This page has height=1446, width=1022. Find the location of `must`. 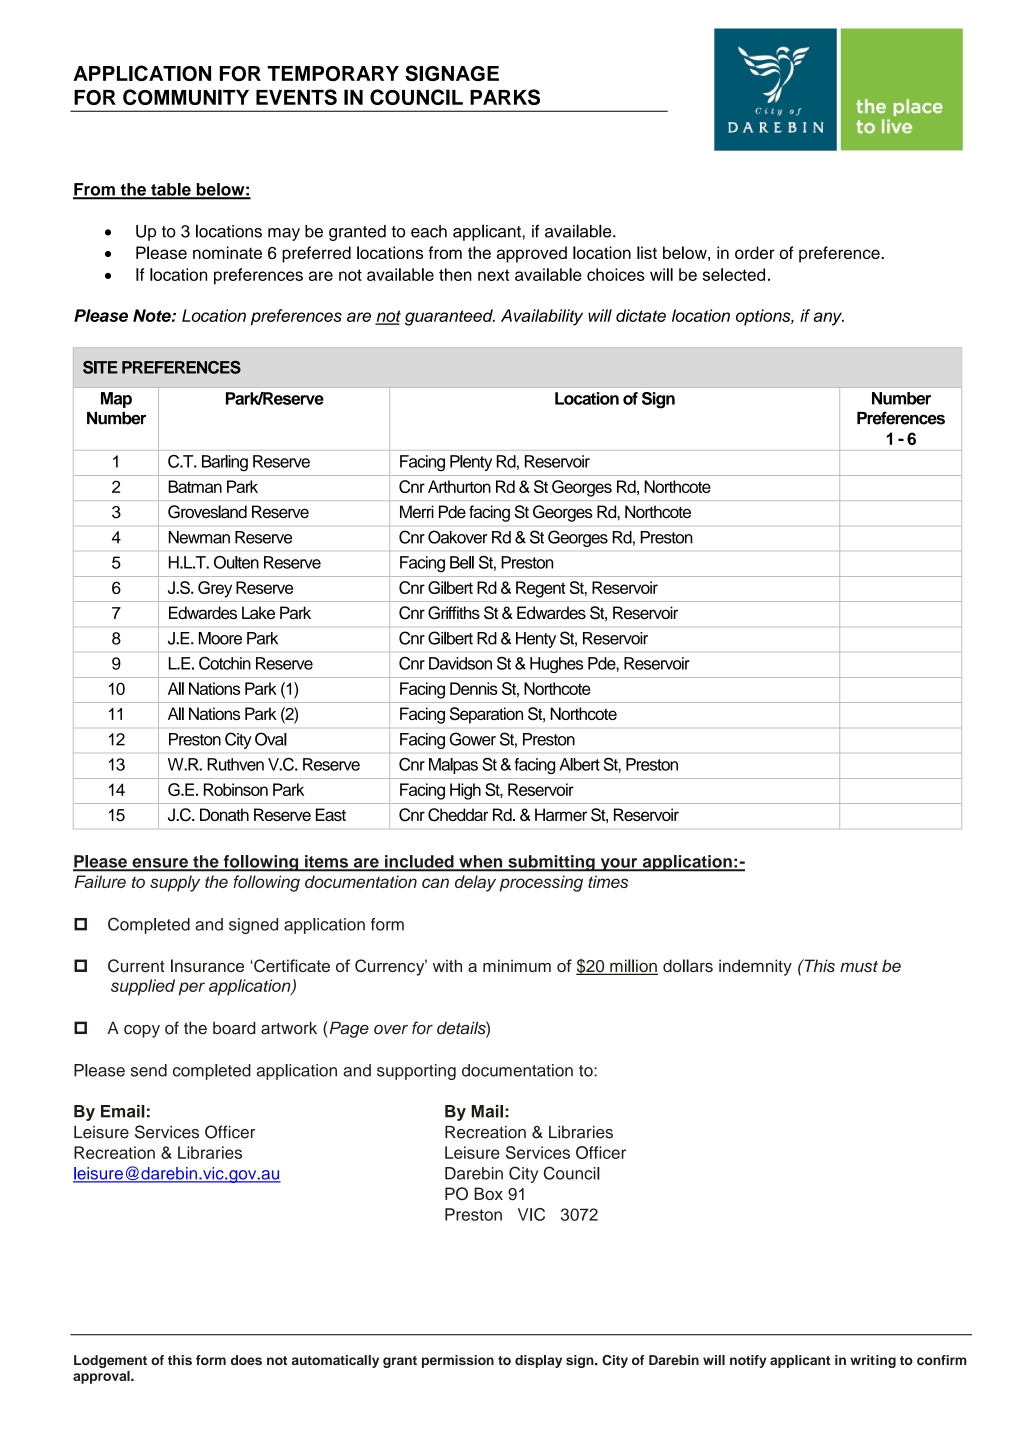

must is located at coordinates (859, 966).
